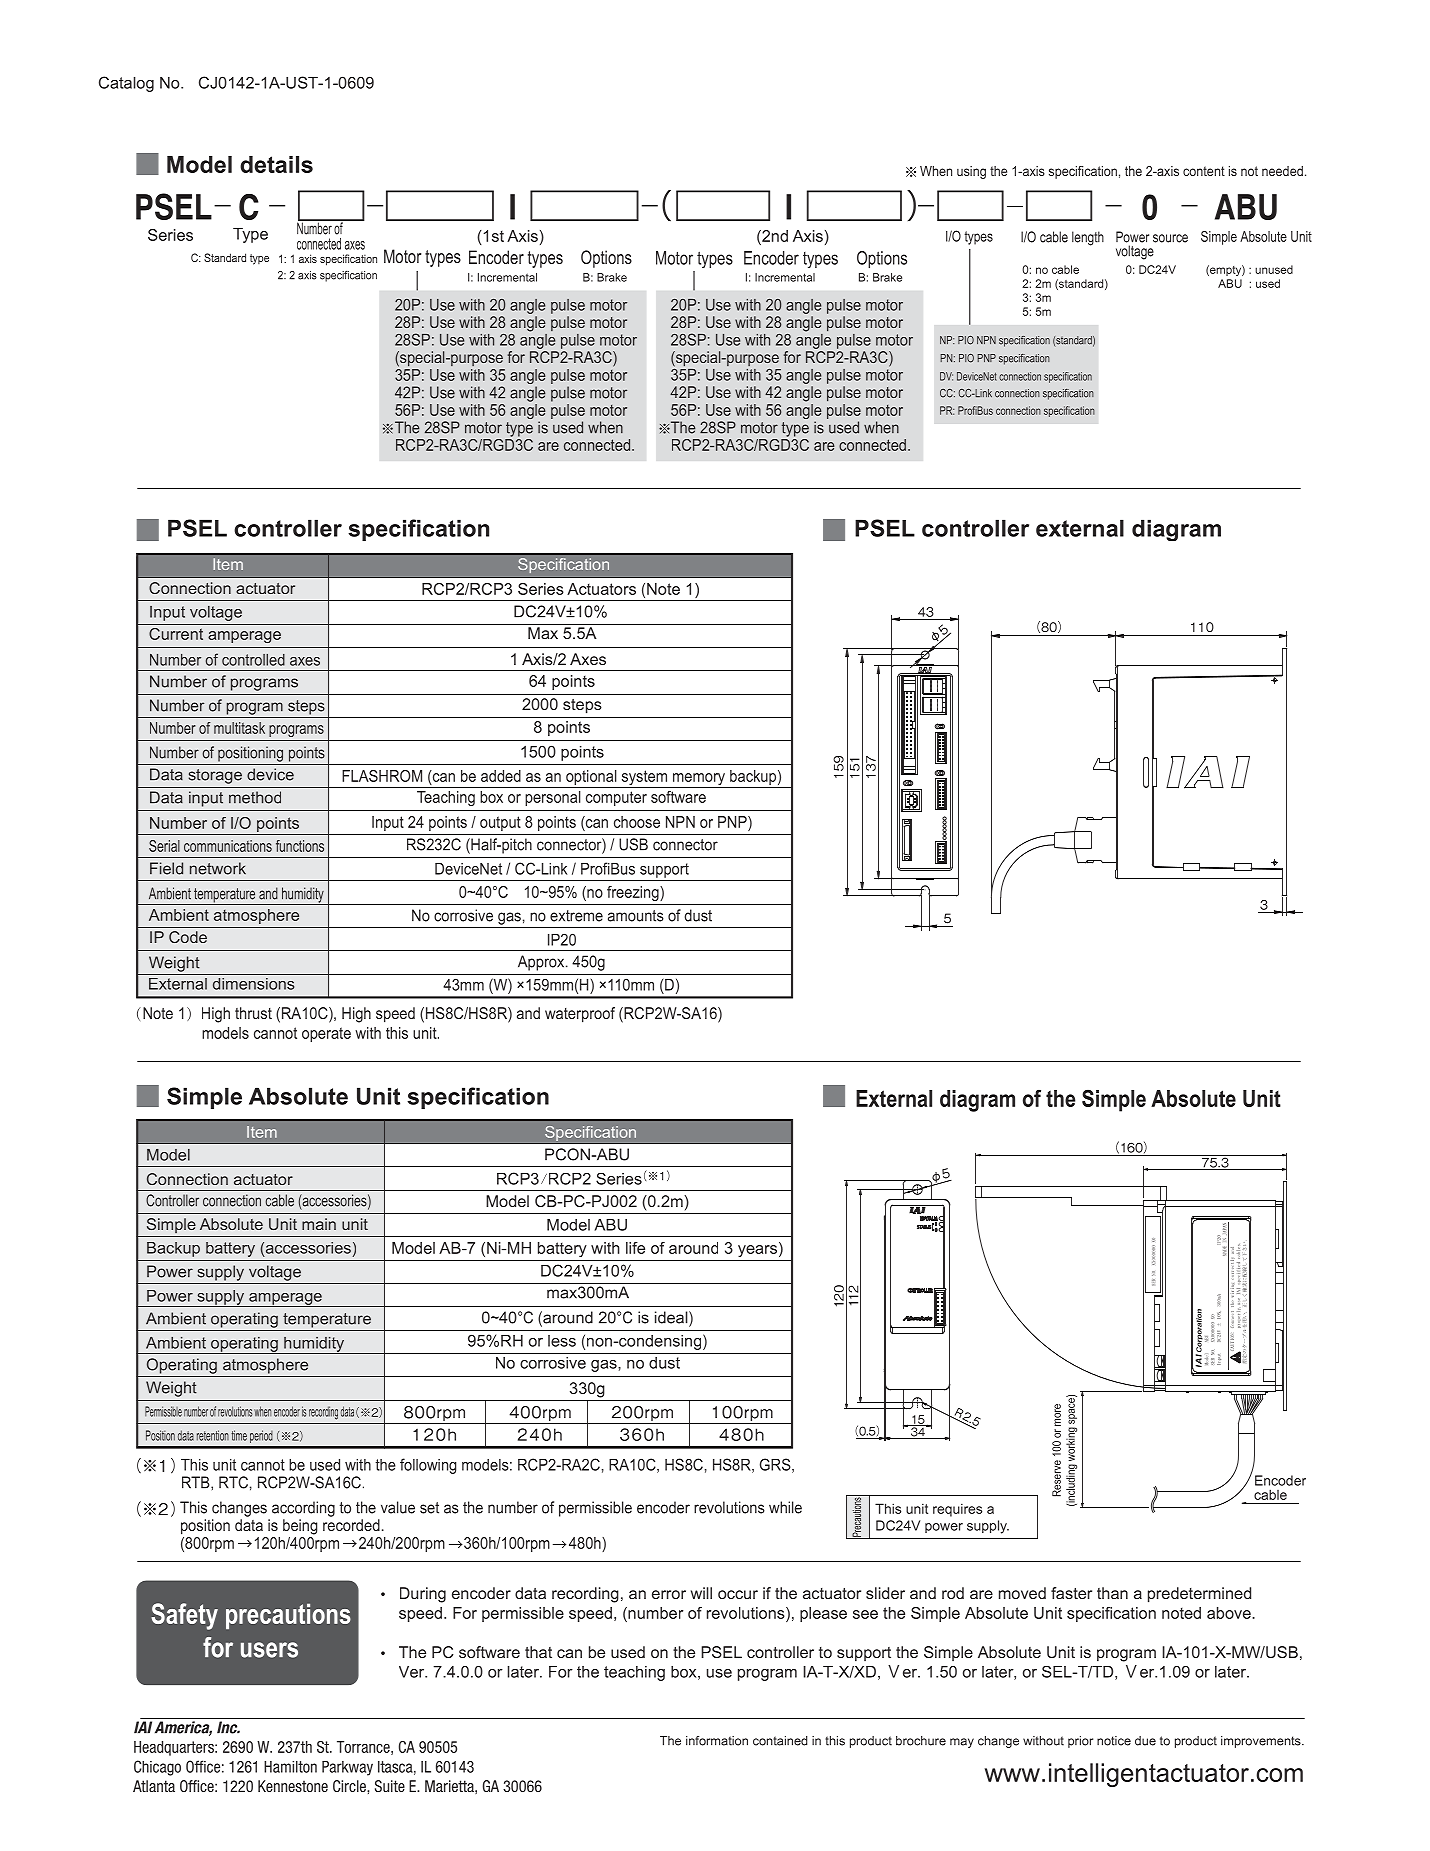 This image has height=1851, width=1430. What do you see at coordinates (319, 1224) in the image?
I see `main` at bounding box center [319, 1224].
